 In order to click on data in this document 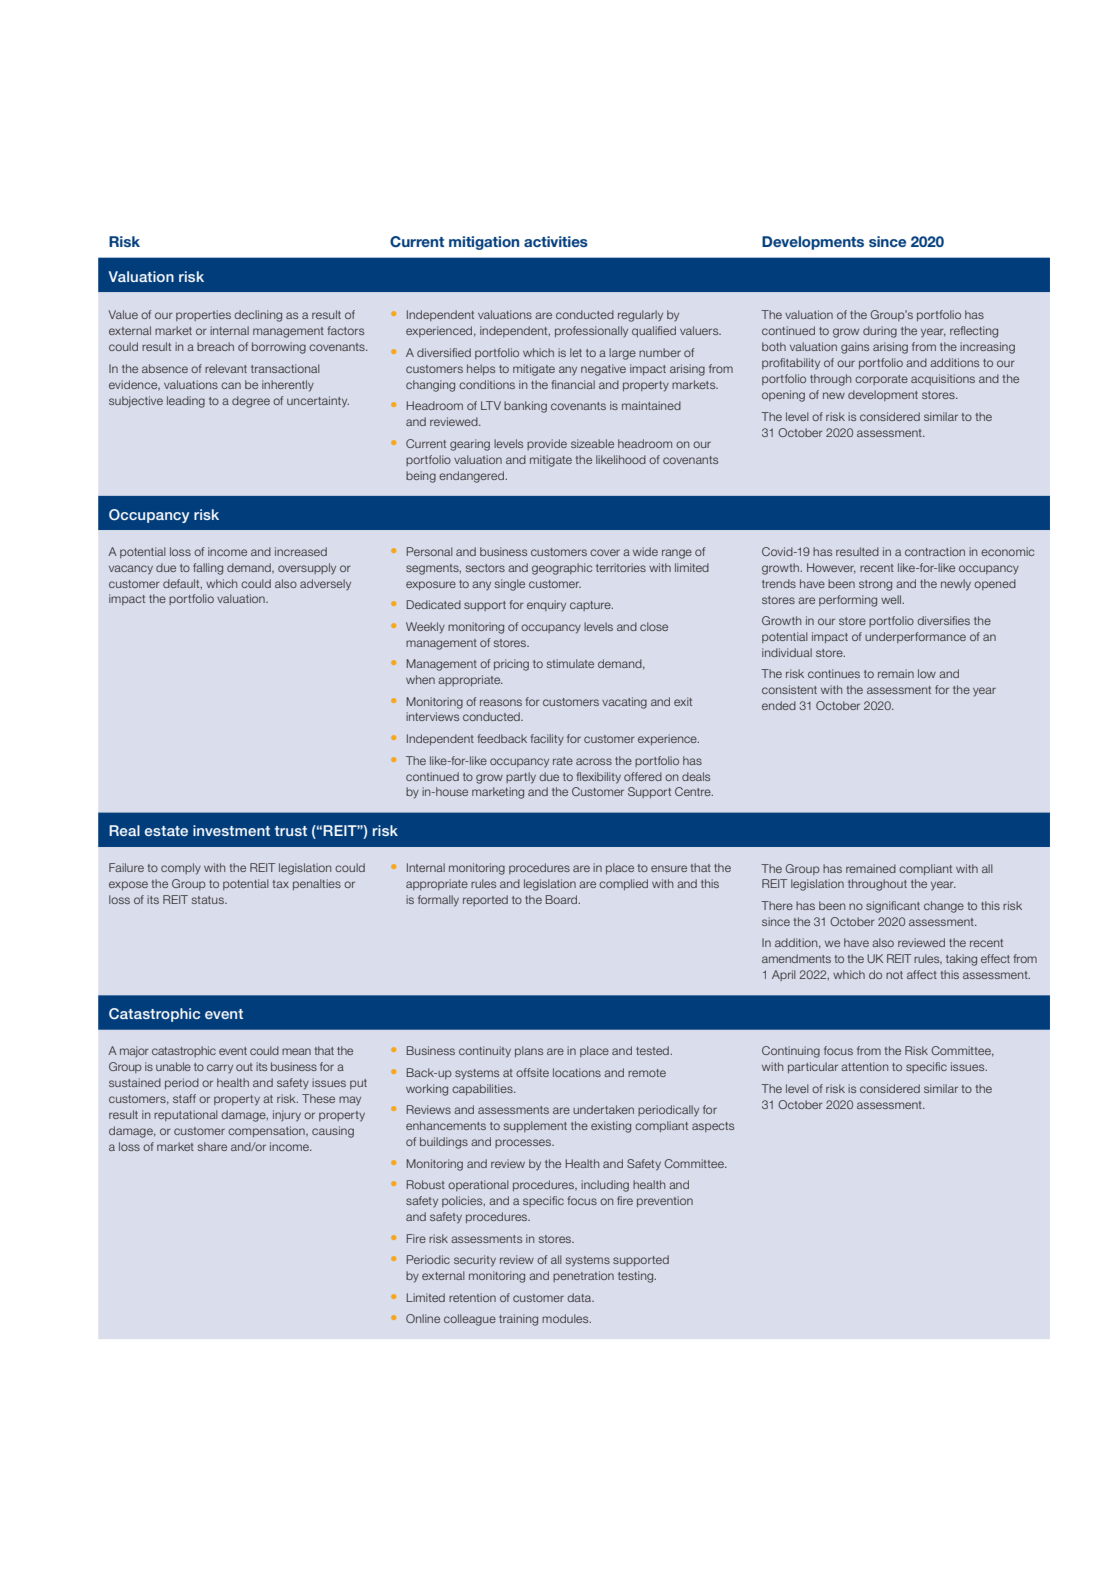, I will do `click(580, 1297)`.
